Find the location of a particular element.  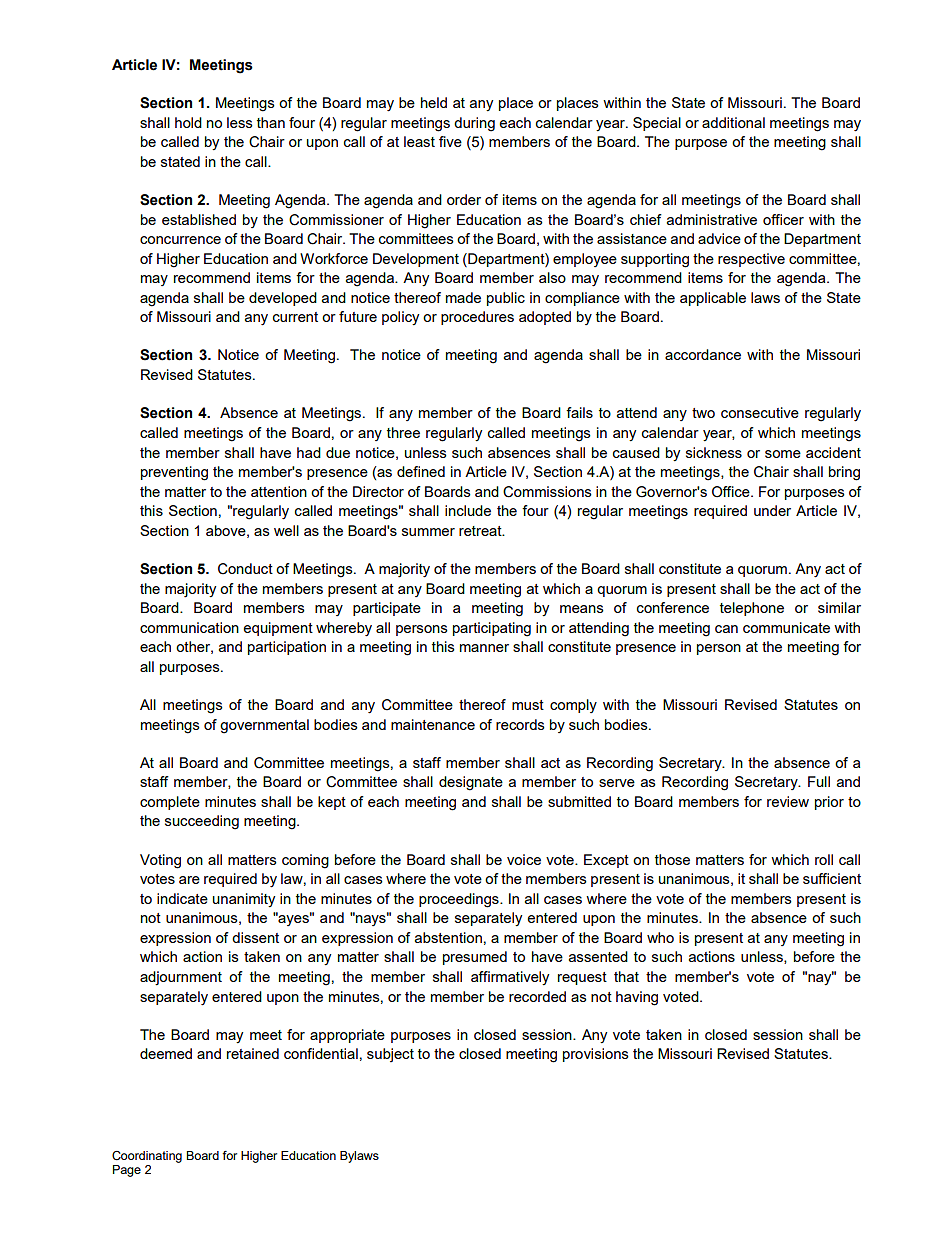

include is located at coordinates (468, 510).
